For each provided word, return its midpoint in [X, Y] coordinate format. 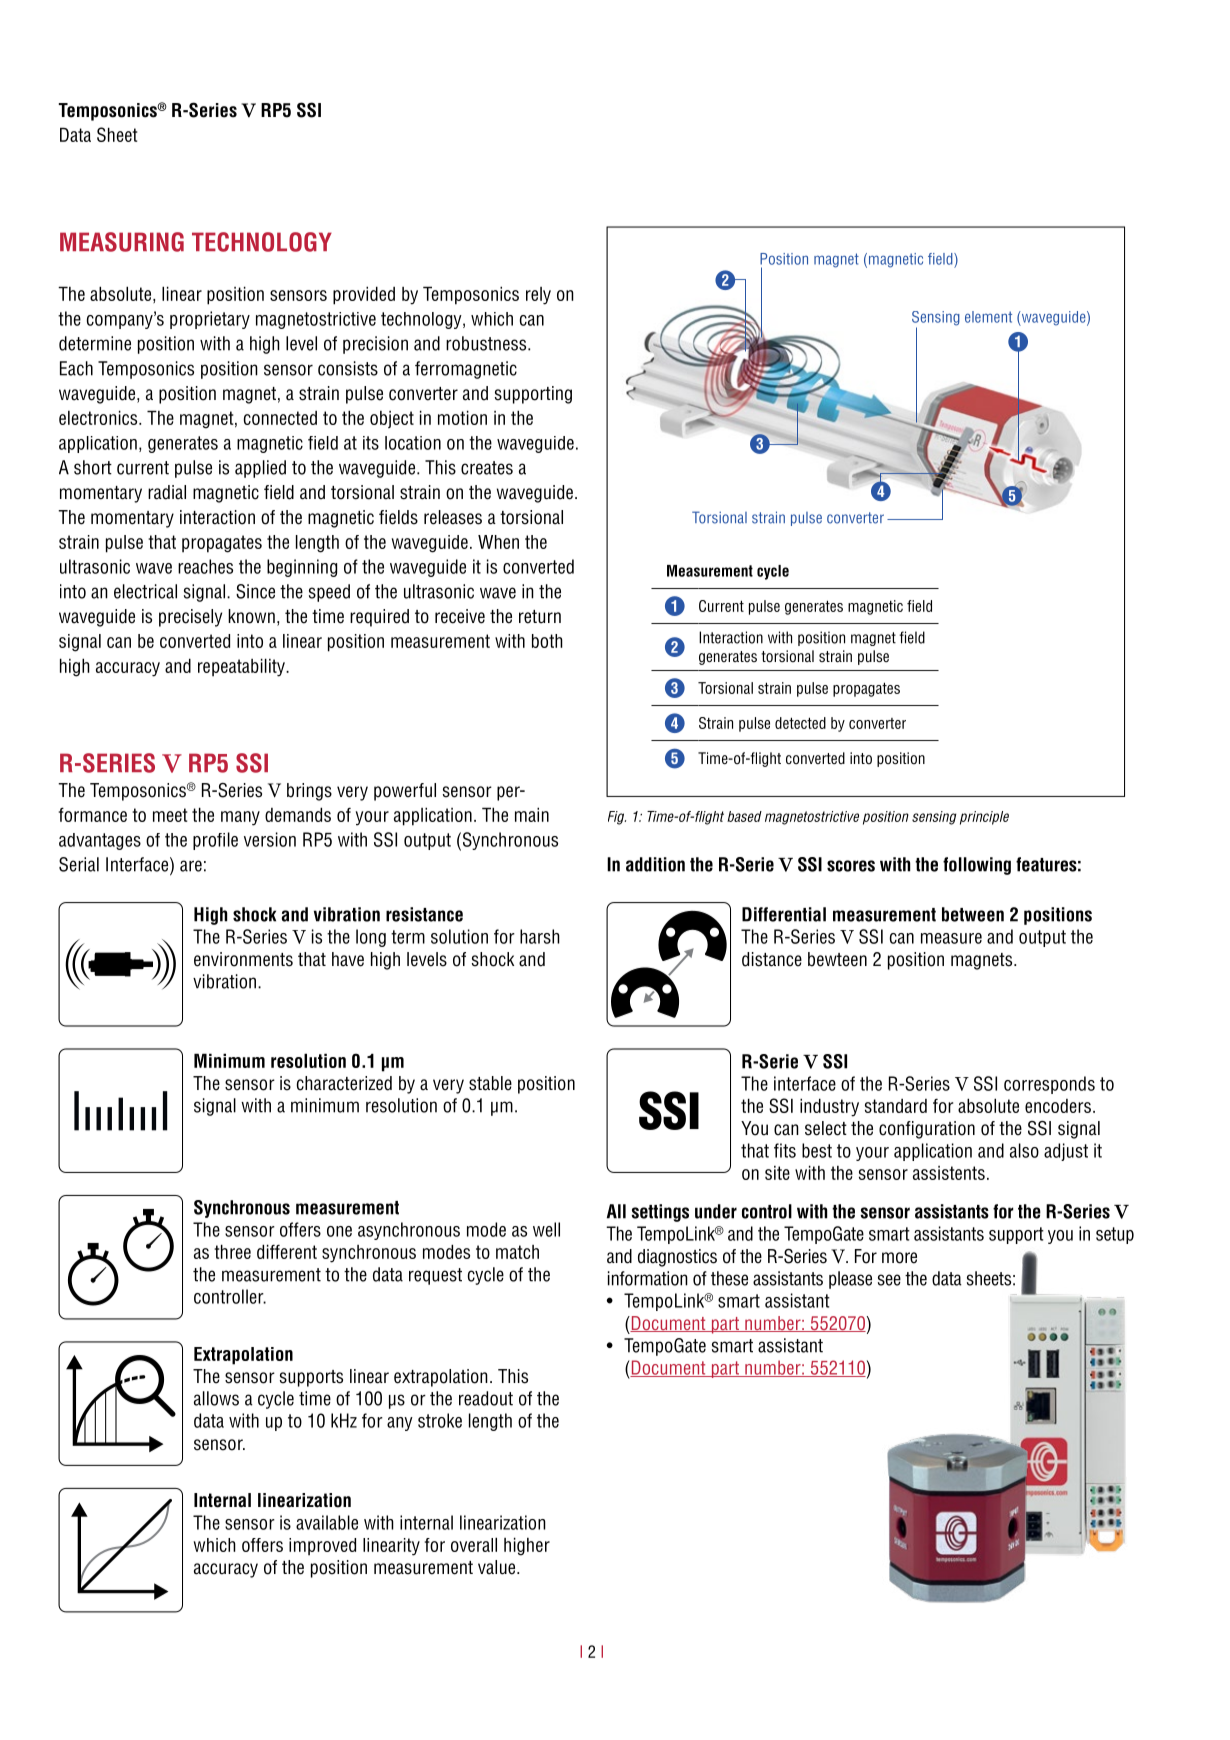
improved [322, 1547]
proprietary [210, 320]
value [498, 1567]
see [889, 1280]
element [988, 317]
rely [538, 296]
